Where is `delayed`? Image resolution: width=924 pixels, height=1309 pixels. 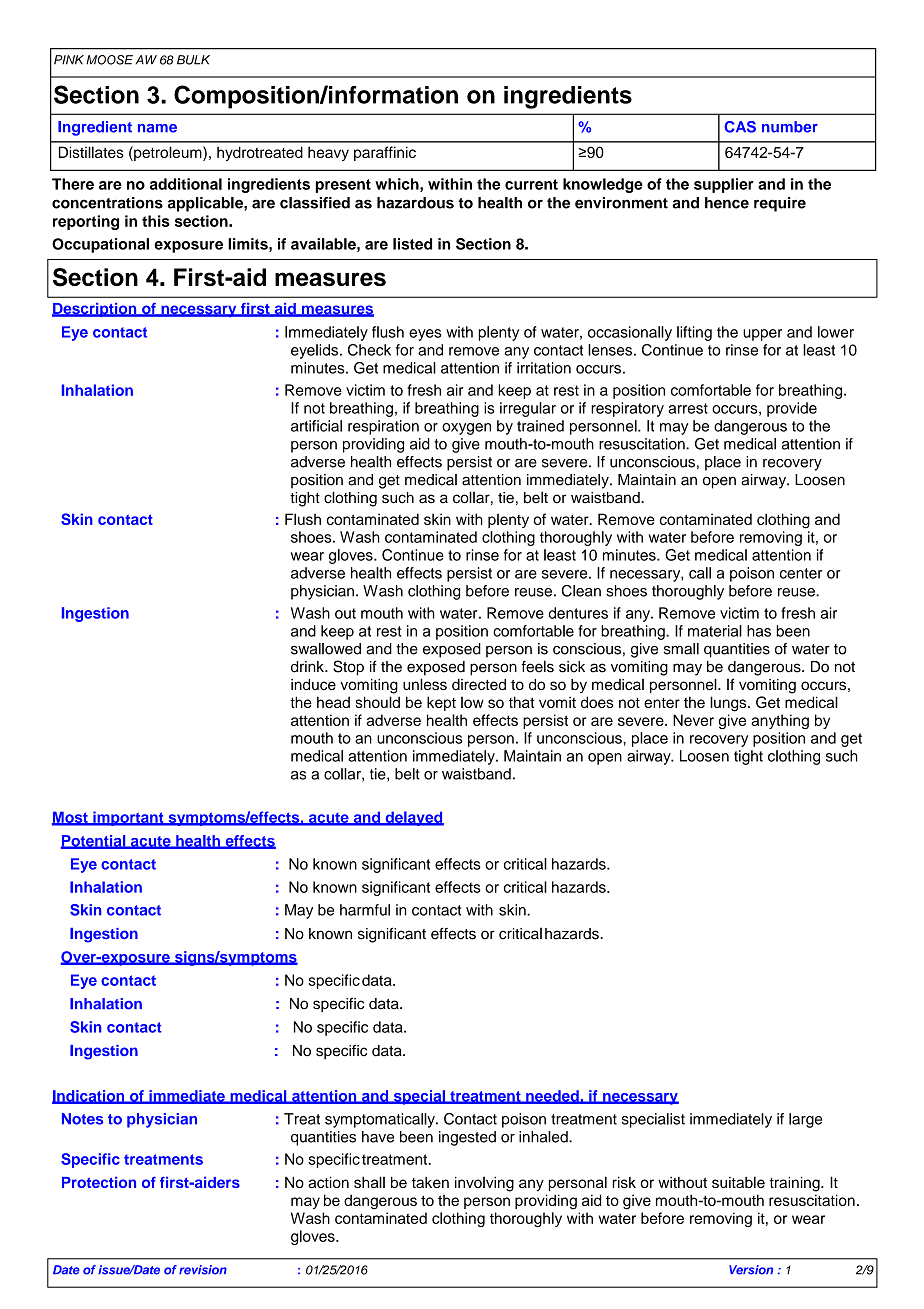
delayed is located at coordinates (413, 818).
